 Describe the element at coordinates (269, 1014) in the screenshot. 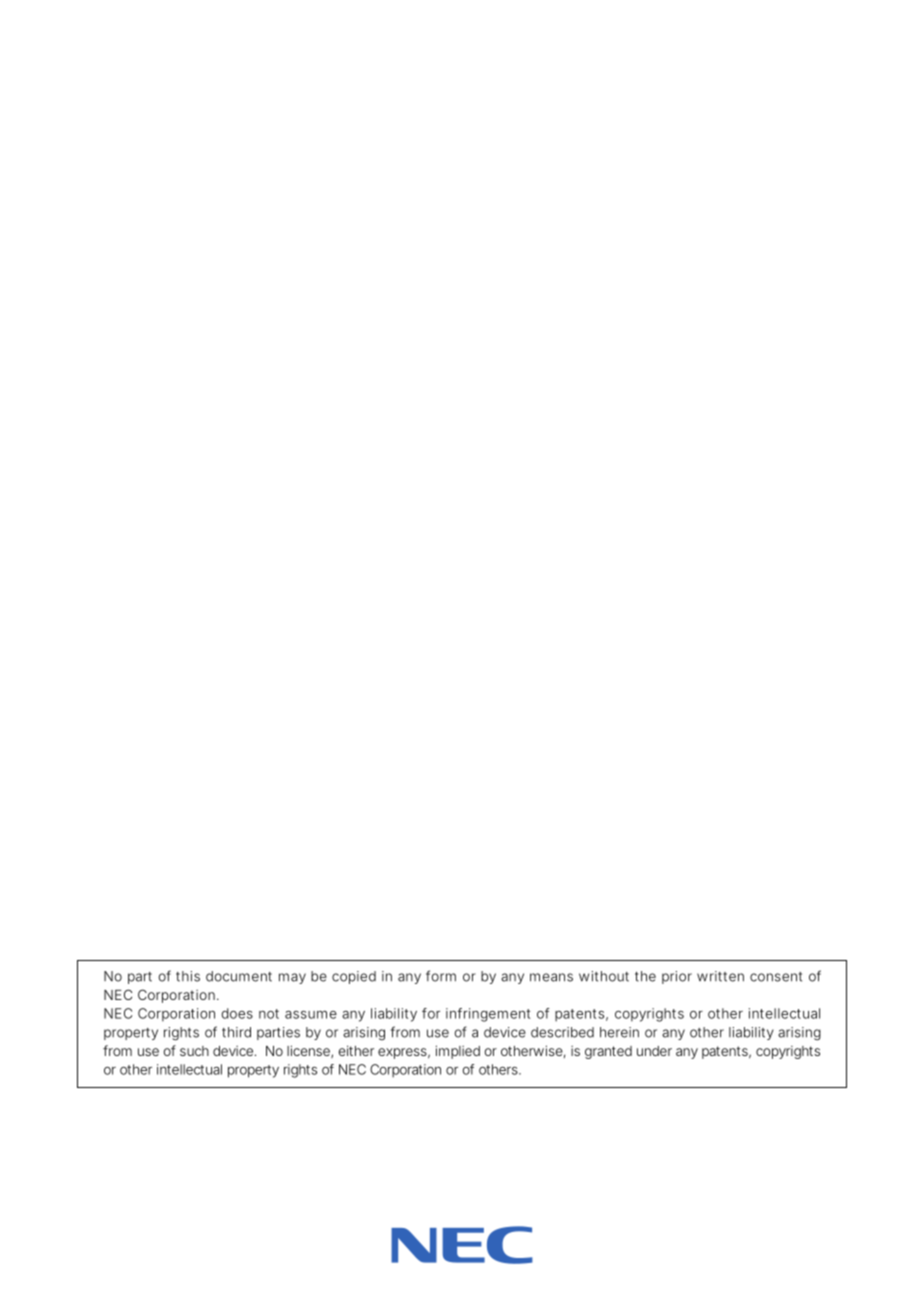

I see `not` at that location.
